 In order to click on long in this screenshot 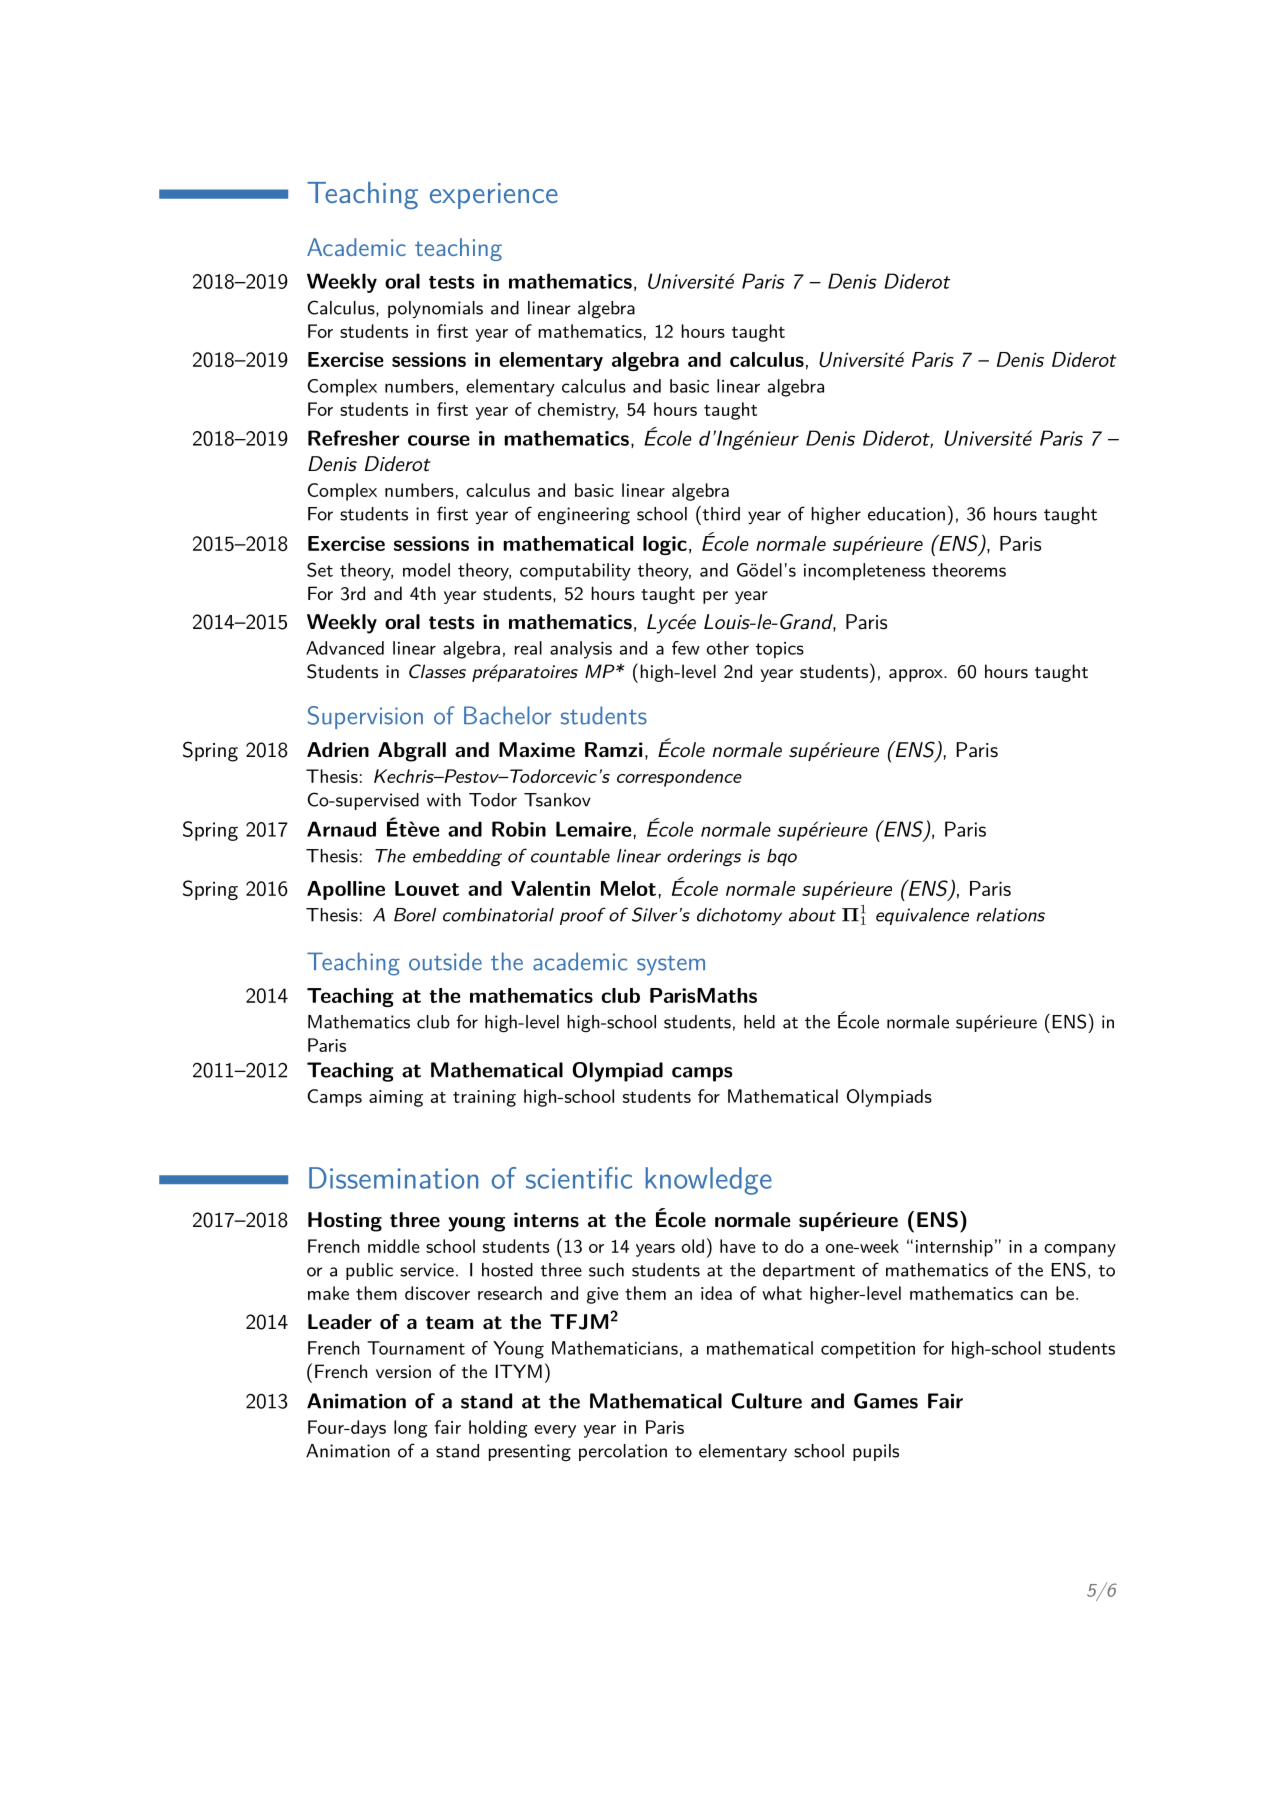, I will do `click(410, 1429)`.
